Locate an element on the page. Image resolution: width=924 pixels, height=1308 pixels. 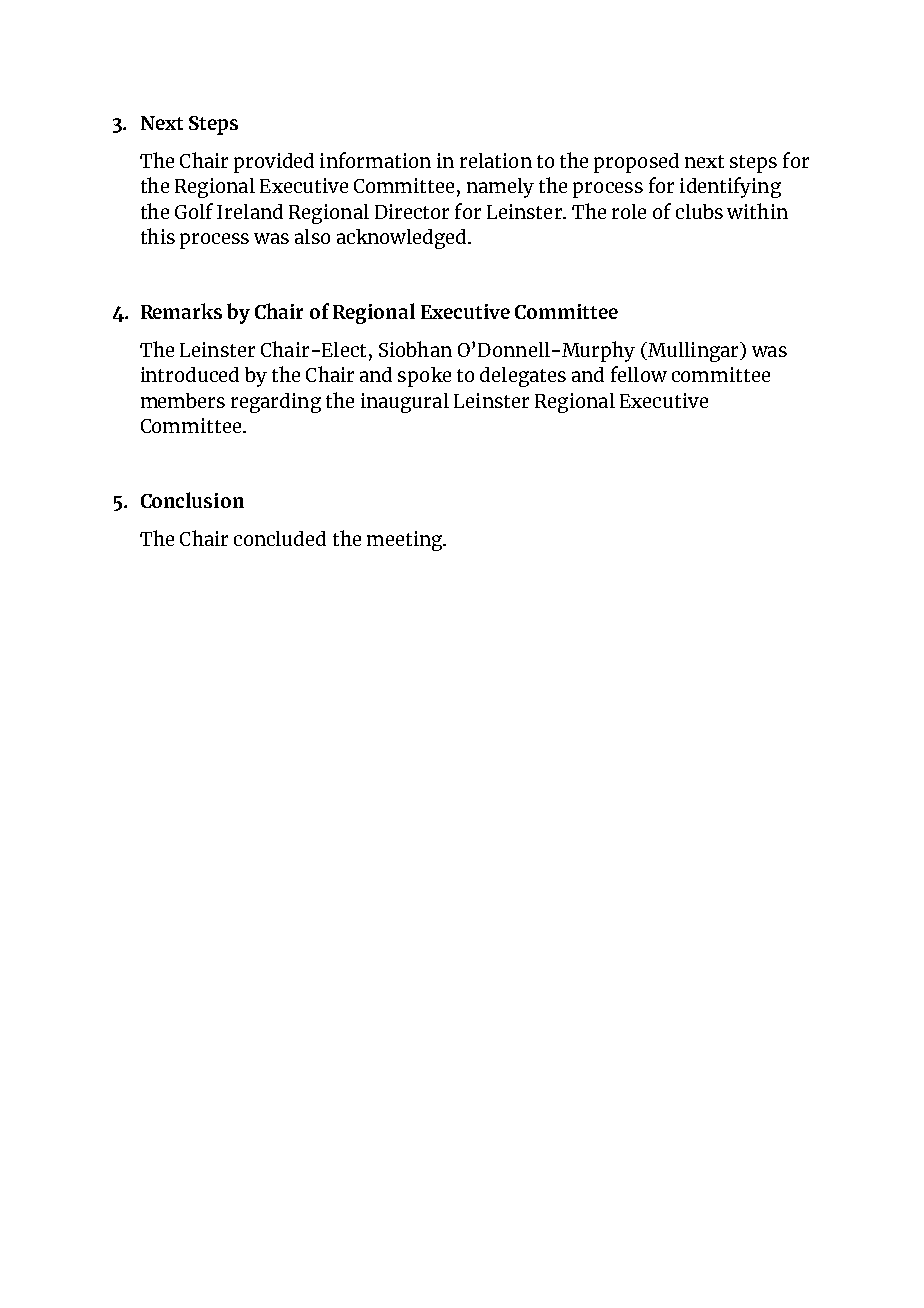
introduced is located at coordinates (190, 374).
